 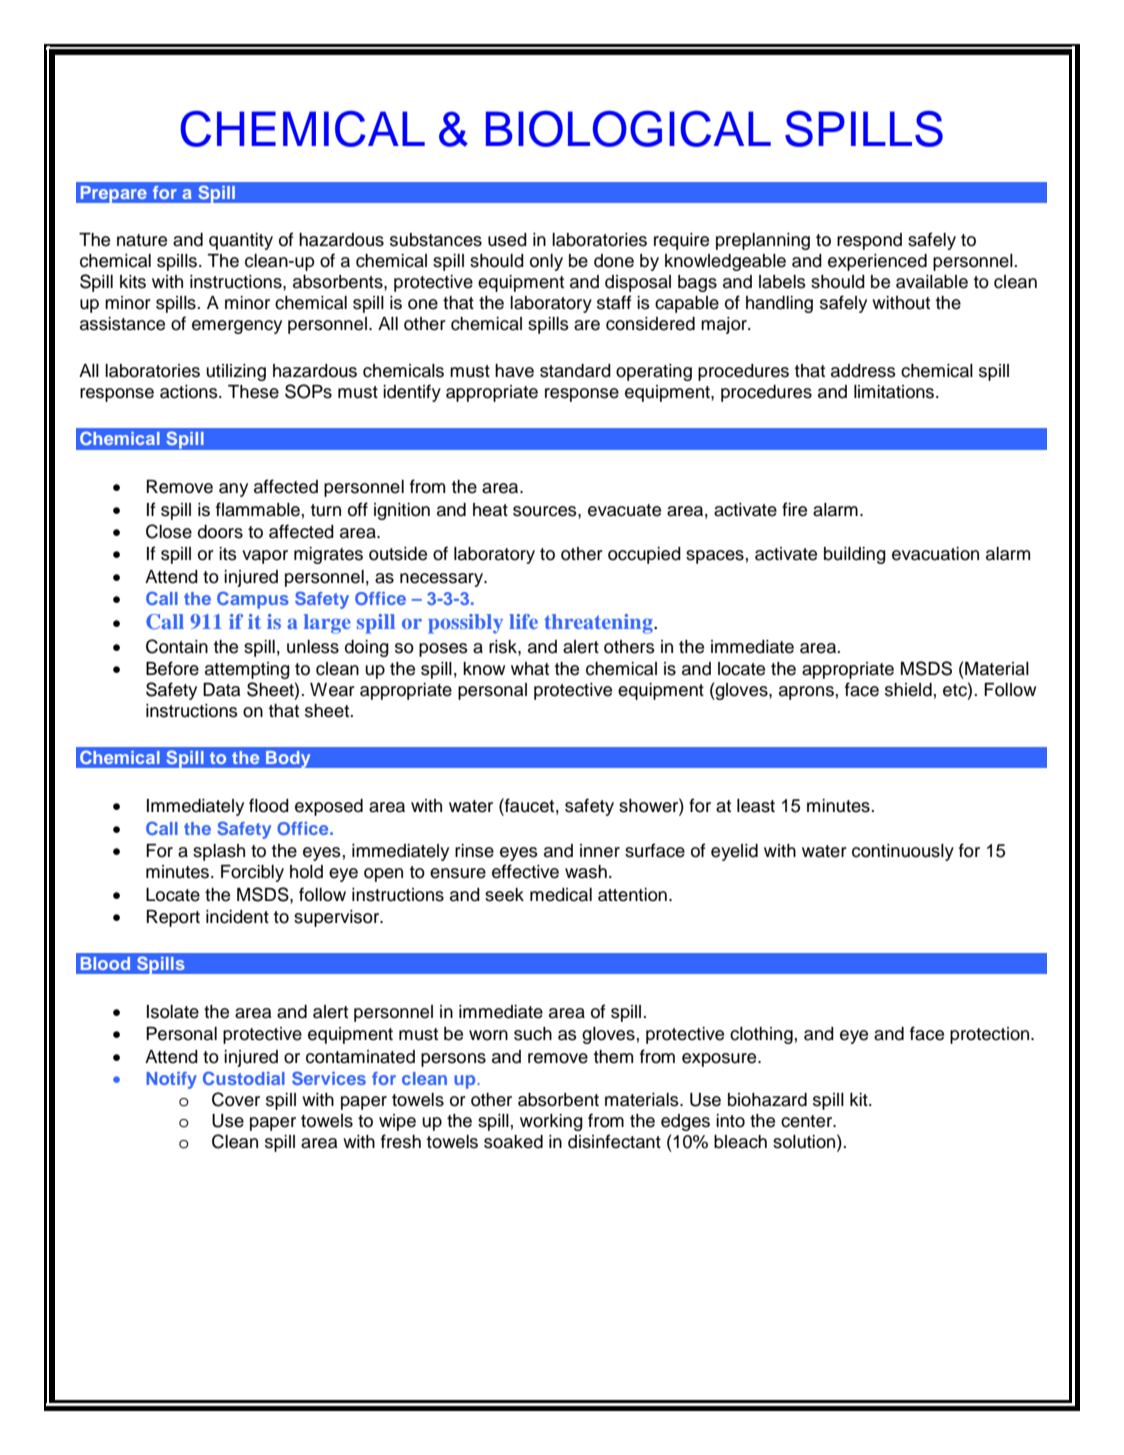 I want to click on standard, so click(x=575, y=371).
